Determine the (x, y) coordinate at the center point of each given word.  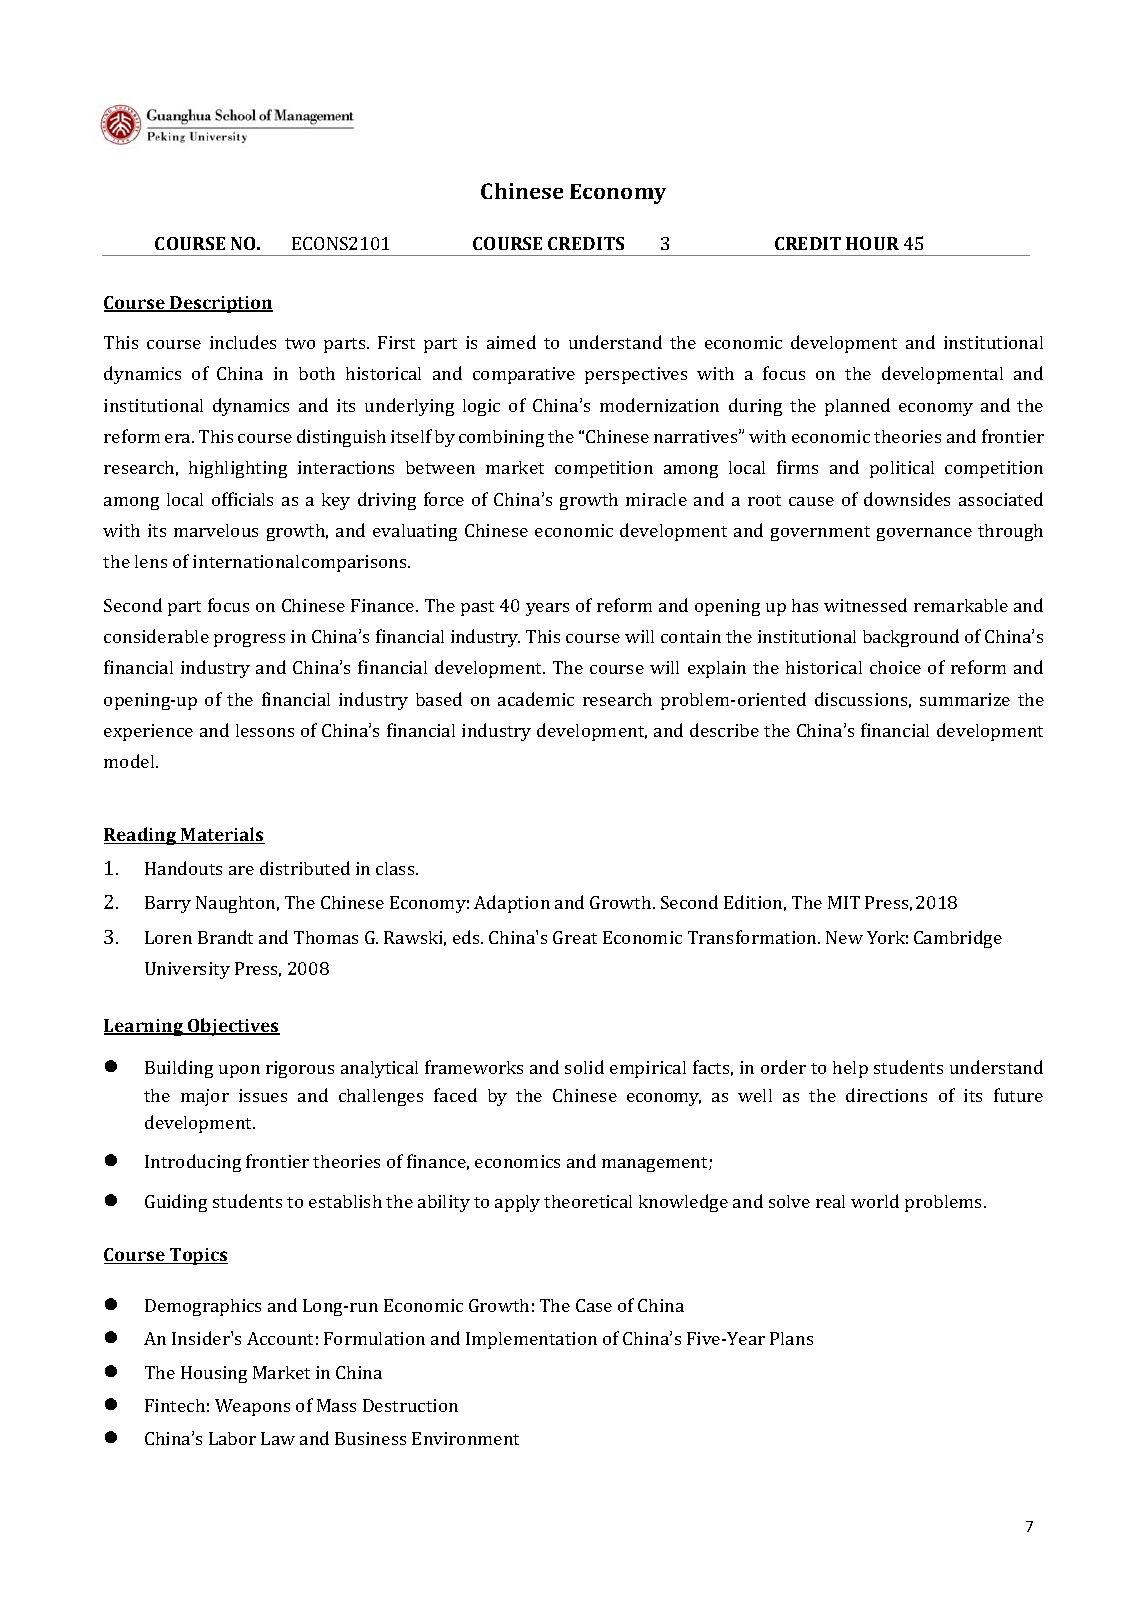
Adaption (512, 904)
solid (584, 1067)
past (477, 608)
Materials (222, 835)
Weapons (252, 1407)
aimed (511, 342)
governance (924, 534)
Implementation (531, 1340)
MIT (844, 902)
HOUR (872, 243)
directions (886, 1095)
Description (220, 304)
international (246, 561)
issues (263, 1095)
